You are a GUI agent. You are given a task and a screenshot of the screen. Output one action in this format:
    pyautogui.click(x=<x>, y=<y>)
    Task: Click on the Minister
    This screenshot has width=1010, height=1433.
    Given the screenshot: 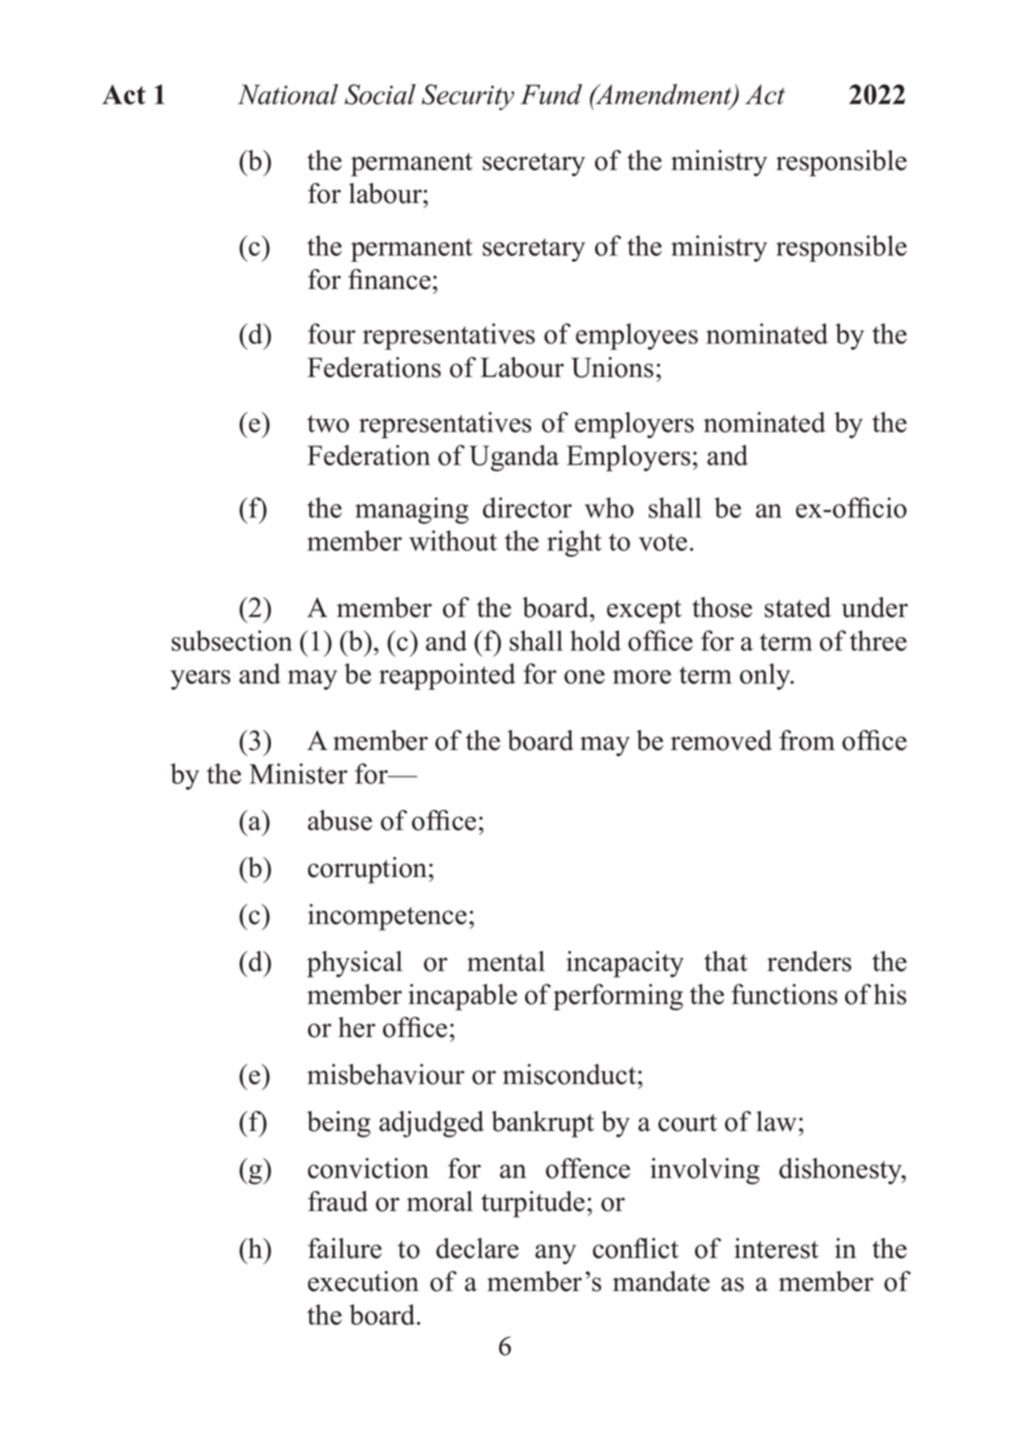 What is the action you would take?
    pyautogui.click(x=298, y=773)
